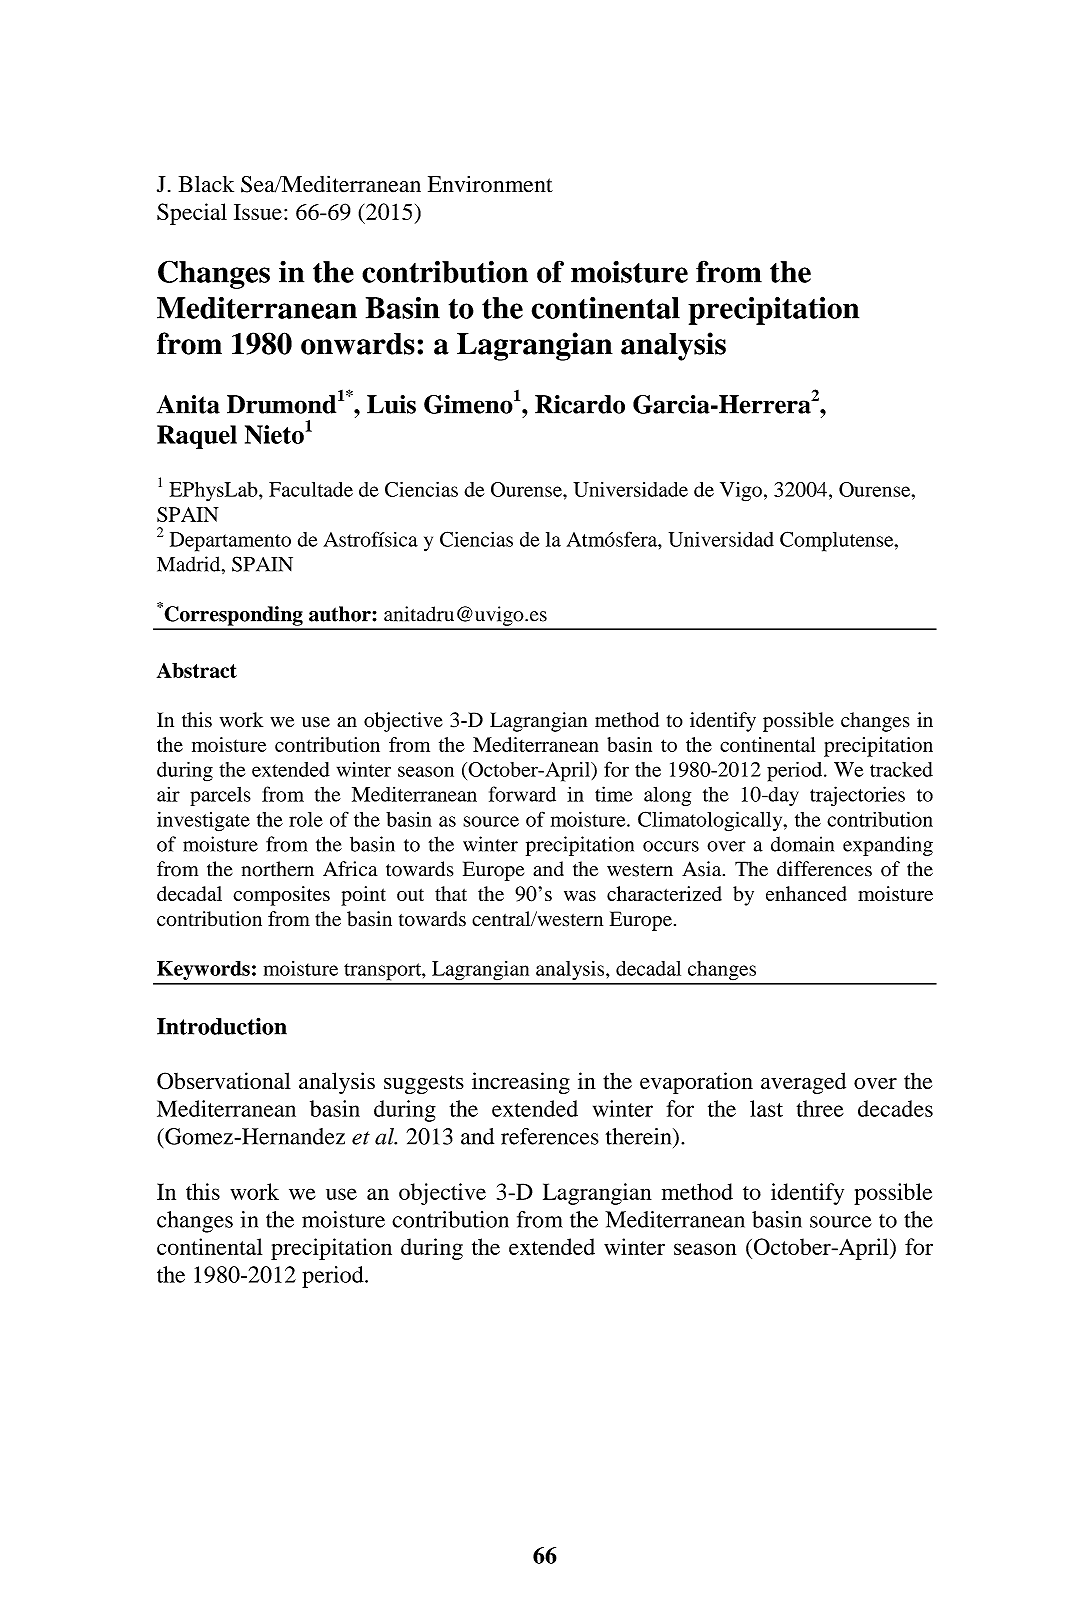  What do you see at coordinates (580, 404) in the page?
I see `Ricardo` at bounding box center [580, 404].
